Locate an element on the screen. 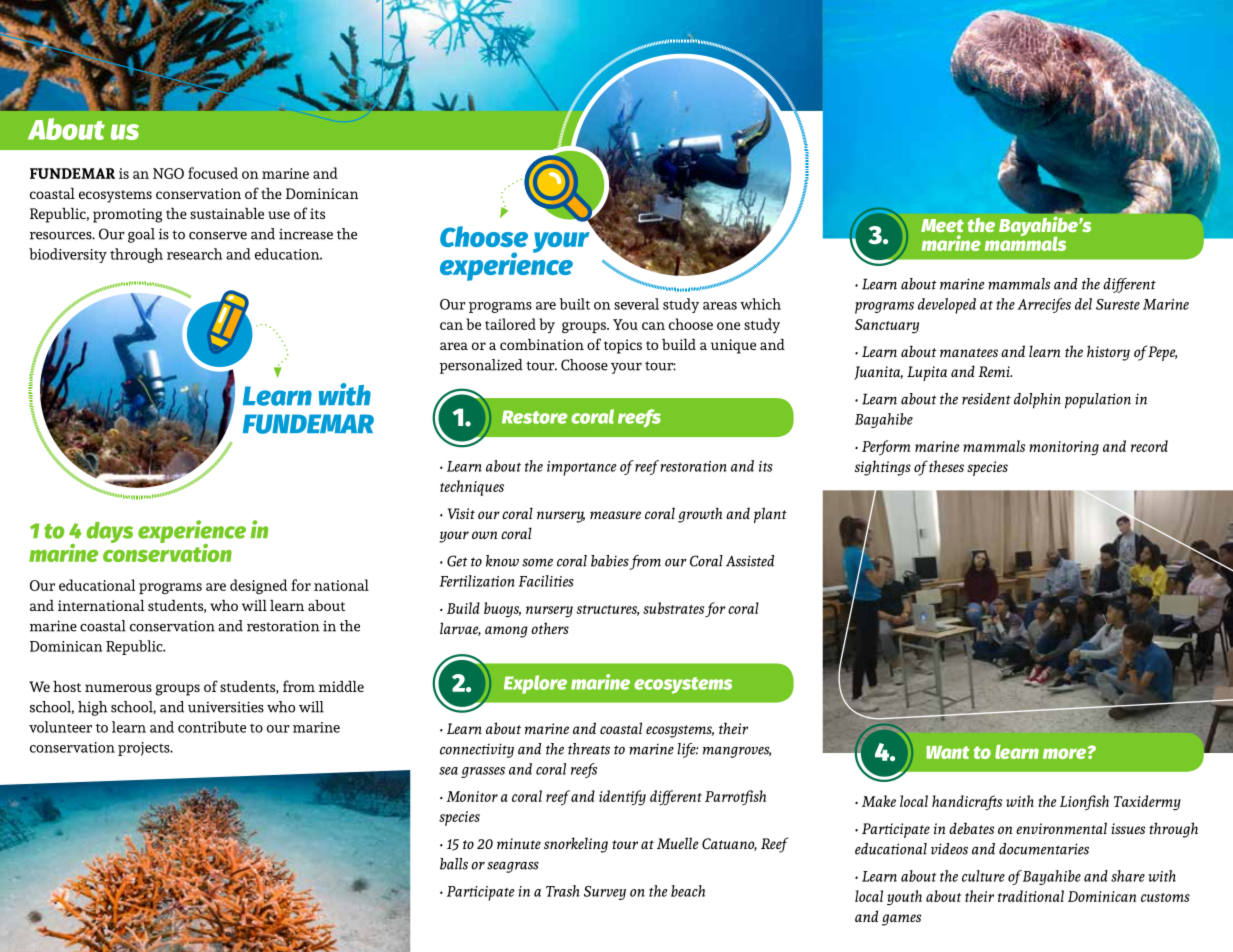  several is located at coordinates (636, 304).
